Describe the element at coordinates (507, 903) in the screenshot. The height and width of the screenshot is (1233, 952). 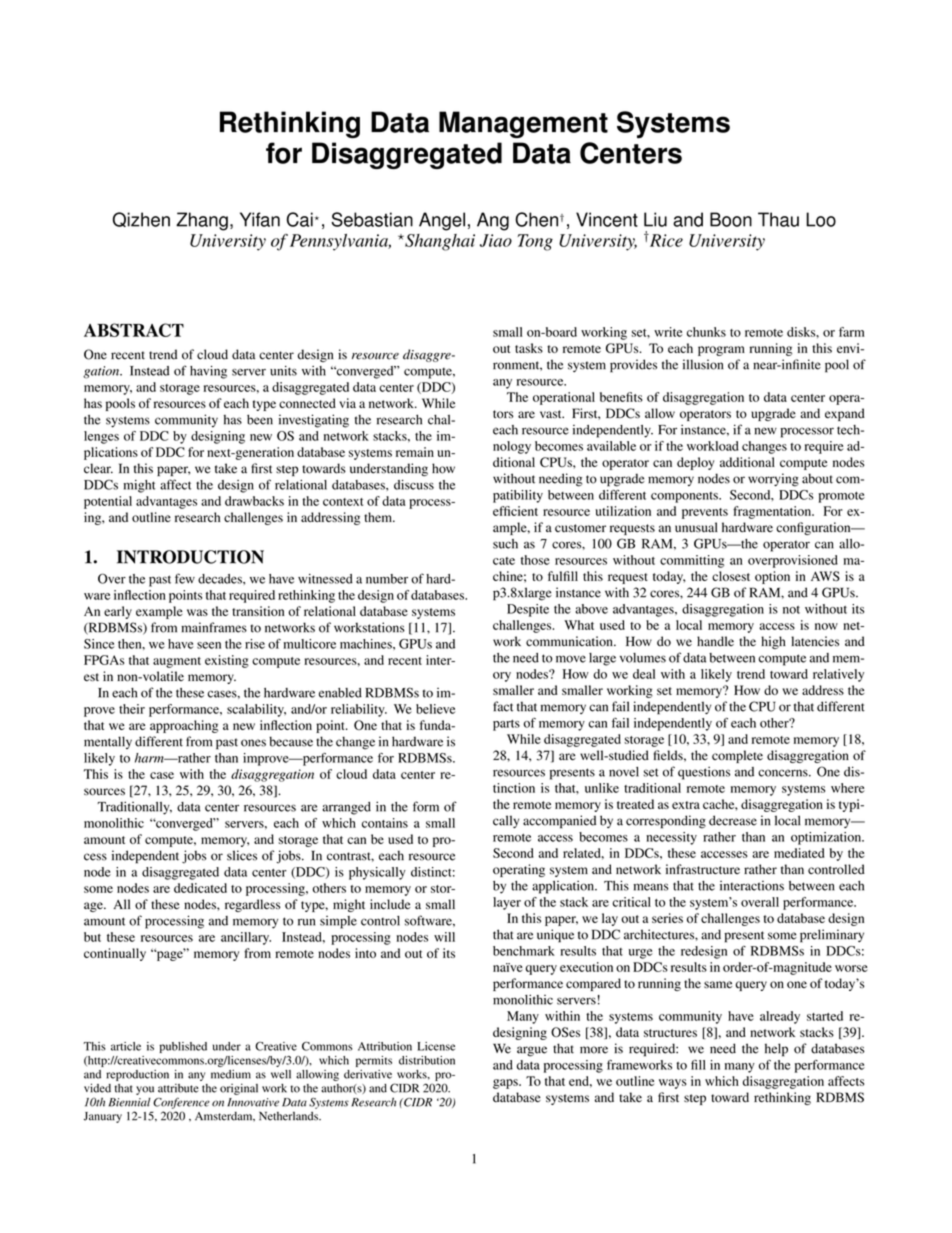
I see `layer` at that location.
